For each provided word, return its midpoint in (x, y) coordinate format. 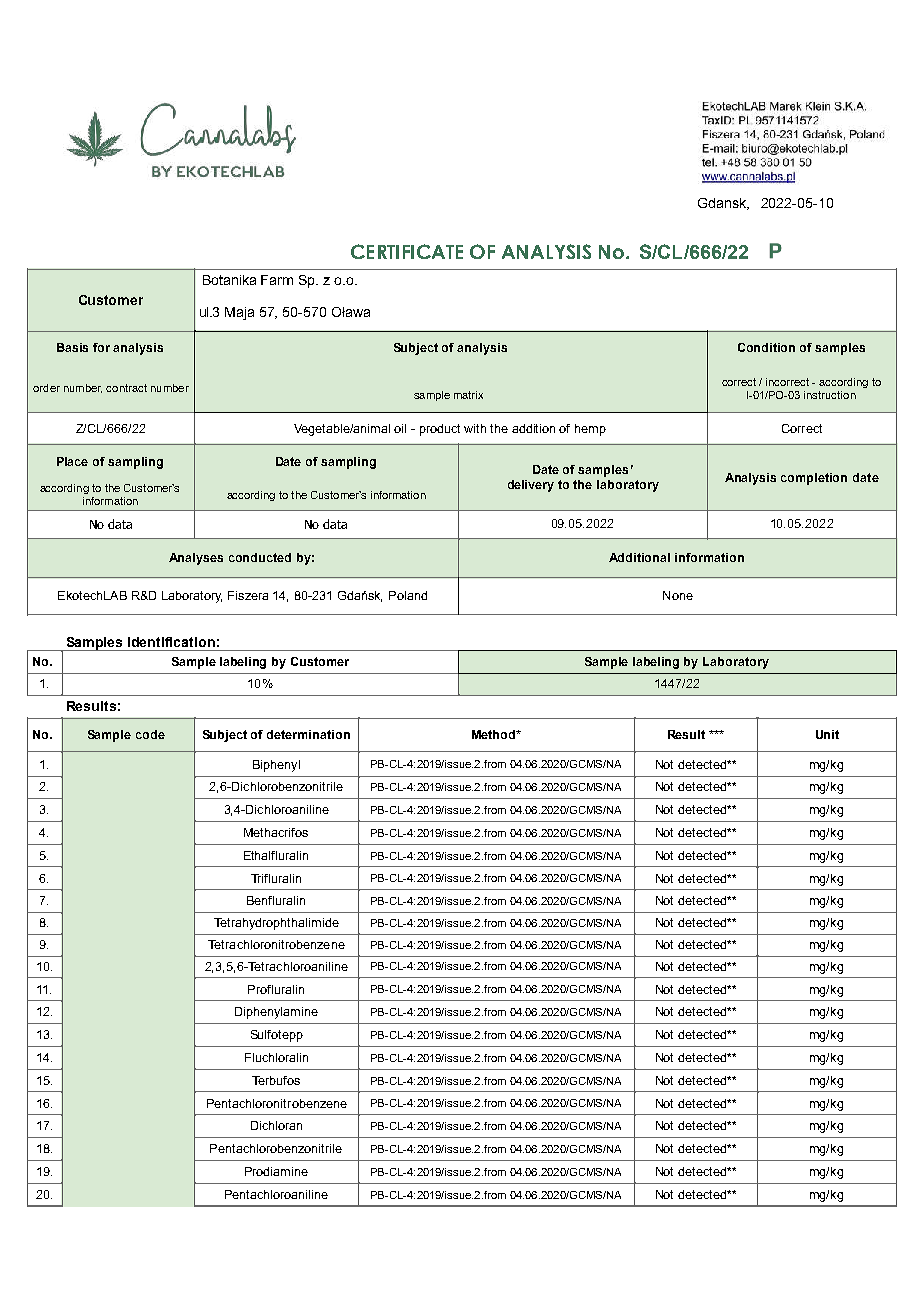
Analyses (196, 559)
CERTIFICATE (407, 251)
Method (495, 734)
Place (72, 461)
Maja (239, 313)
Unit (827, 734)
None (678, 595)
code (150, 734)
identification (171, 642)
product (440, 430)
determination (308, 734)
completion (814, 479)
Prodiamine (276, 1171)
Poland (408, 595)
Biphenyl (276, 766)
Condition (766, 347)
